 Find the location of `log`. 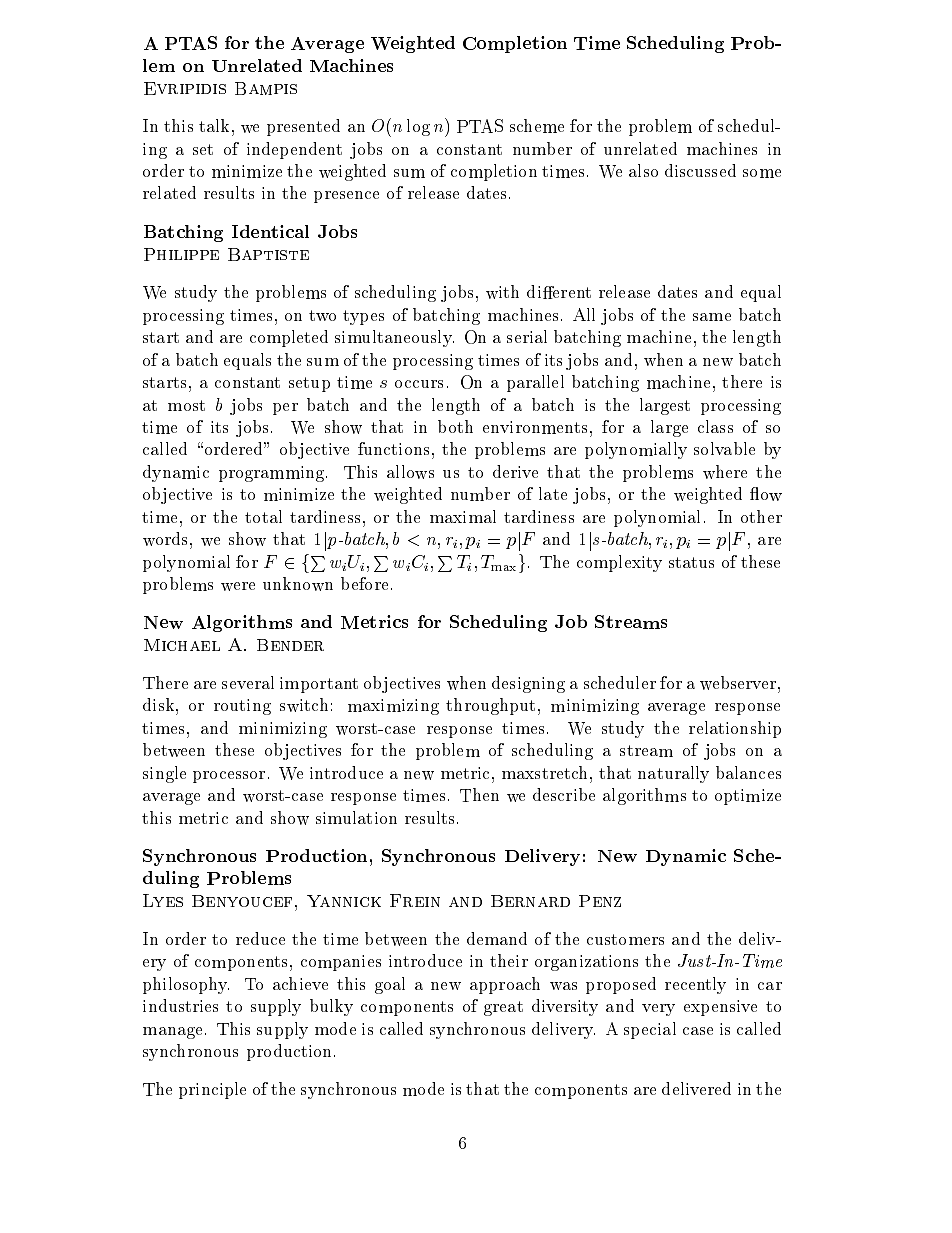

log is located at coordinates (418, 127).
